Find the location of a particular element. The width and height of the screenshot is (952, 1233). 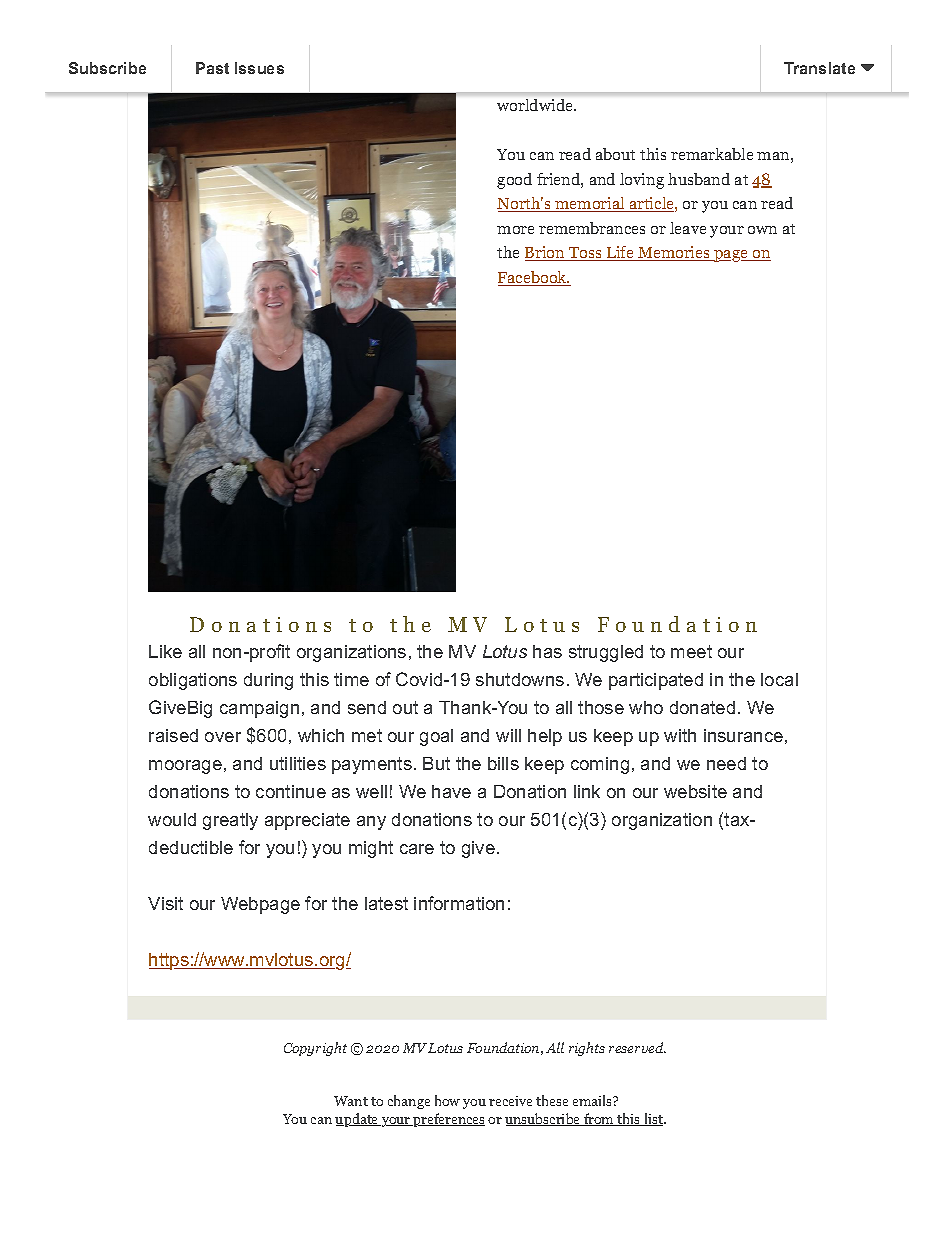

have is located at coordinates (451, 791).
